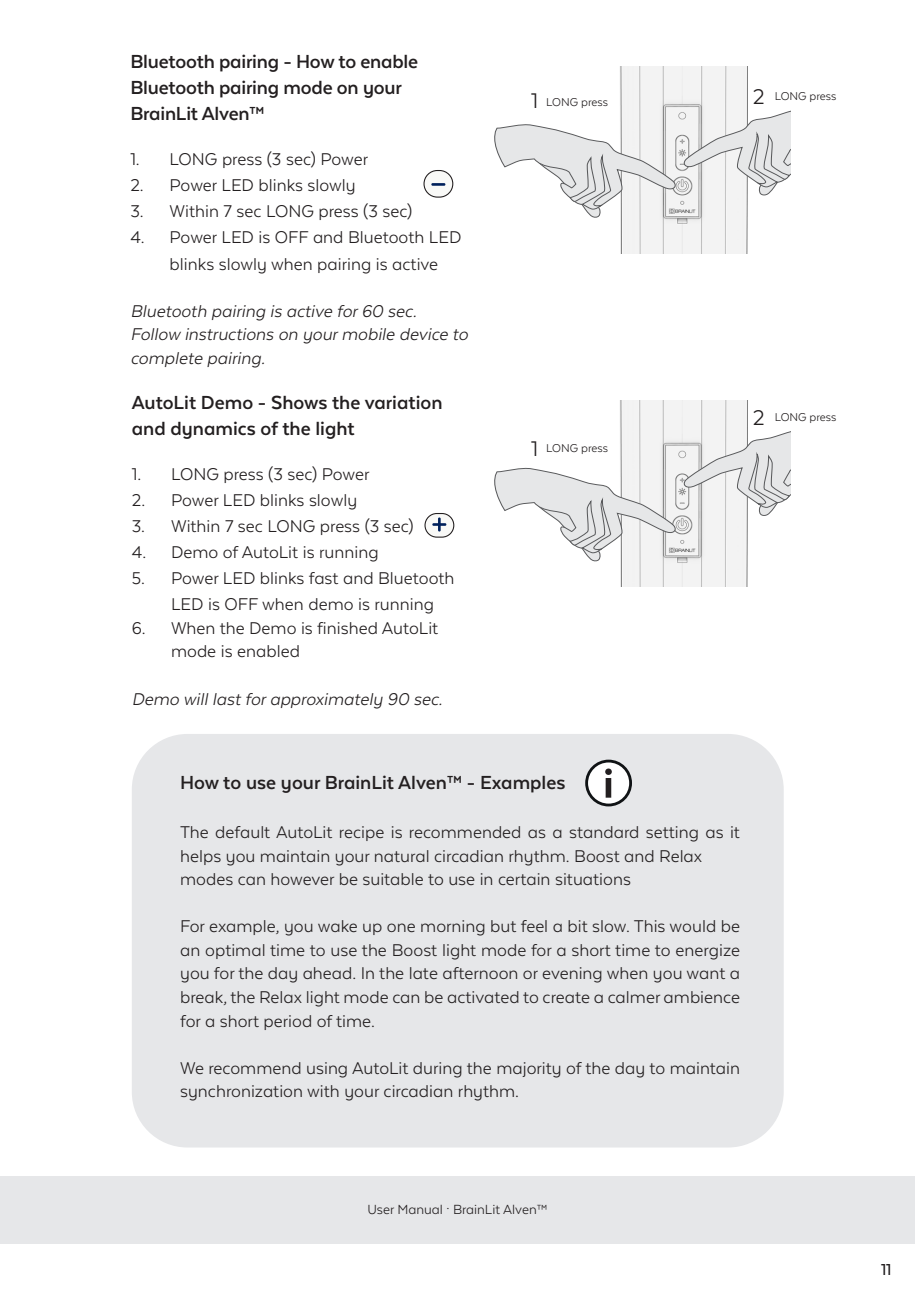 The width and height of the page is (915, 1298). I want to click on synchronization, so click(241, 1093).
